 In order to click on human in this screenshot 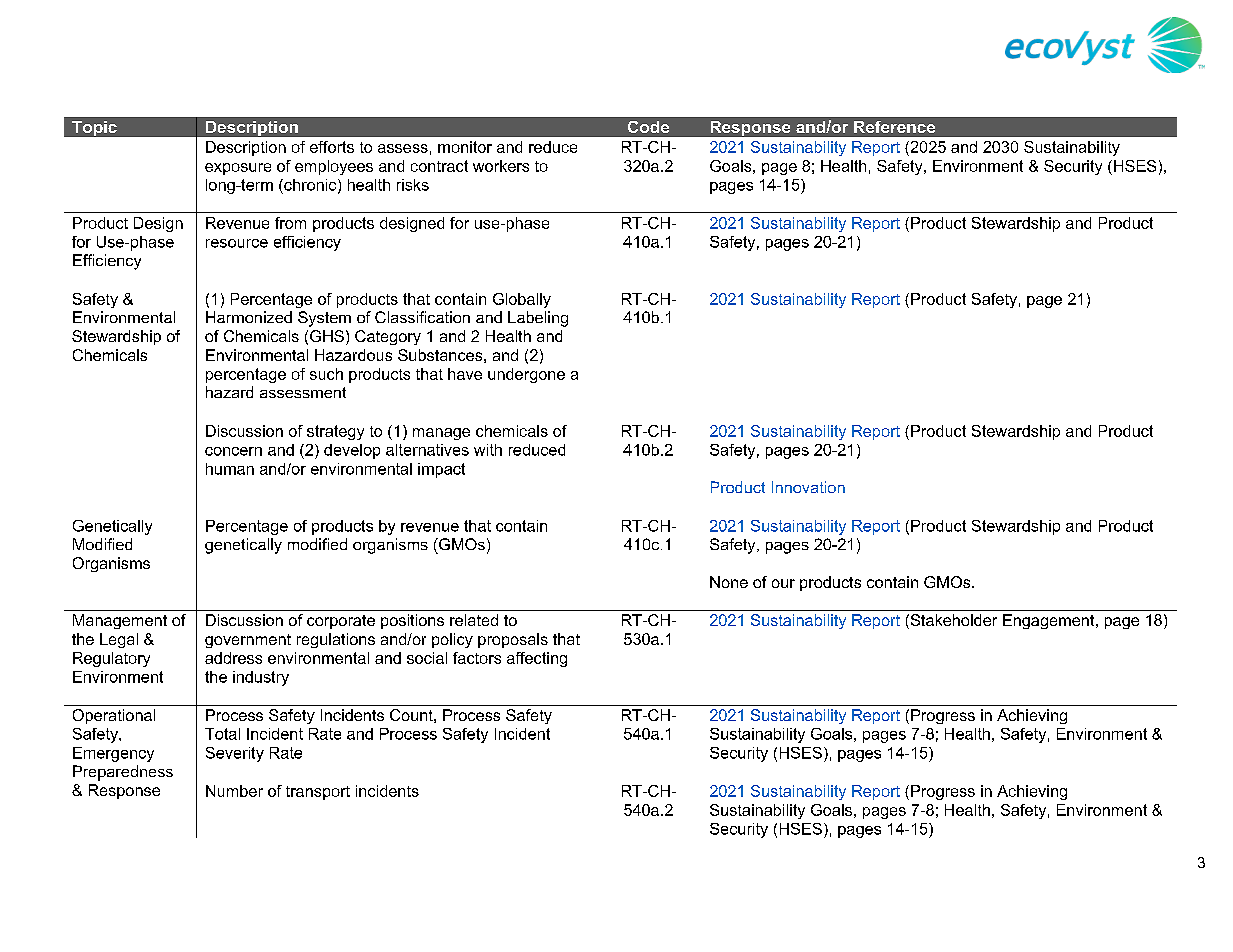, I will do `click(230, 469)`.
